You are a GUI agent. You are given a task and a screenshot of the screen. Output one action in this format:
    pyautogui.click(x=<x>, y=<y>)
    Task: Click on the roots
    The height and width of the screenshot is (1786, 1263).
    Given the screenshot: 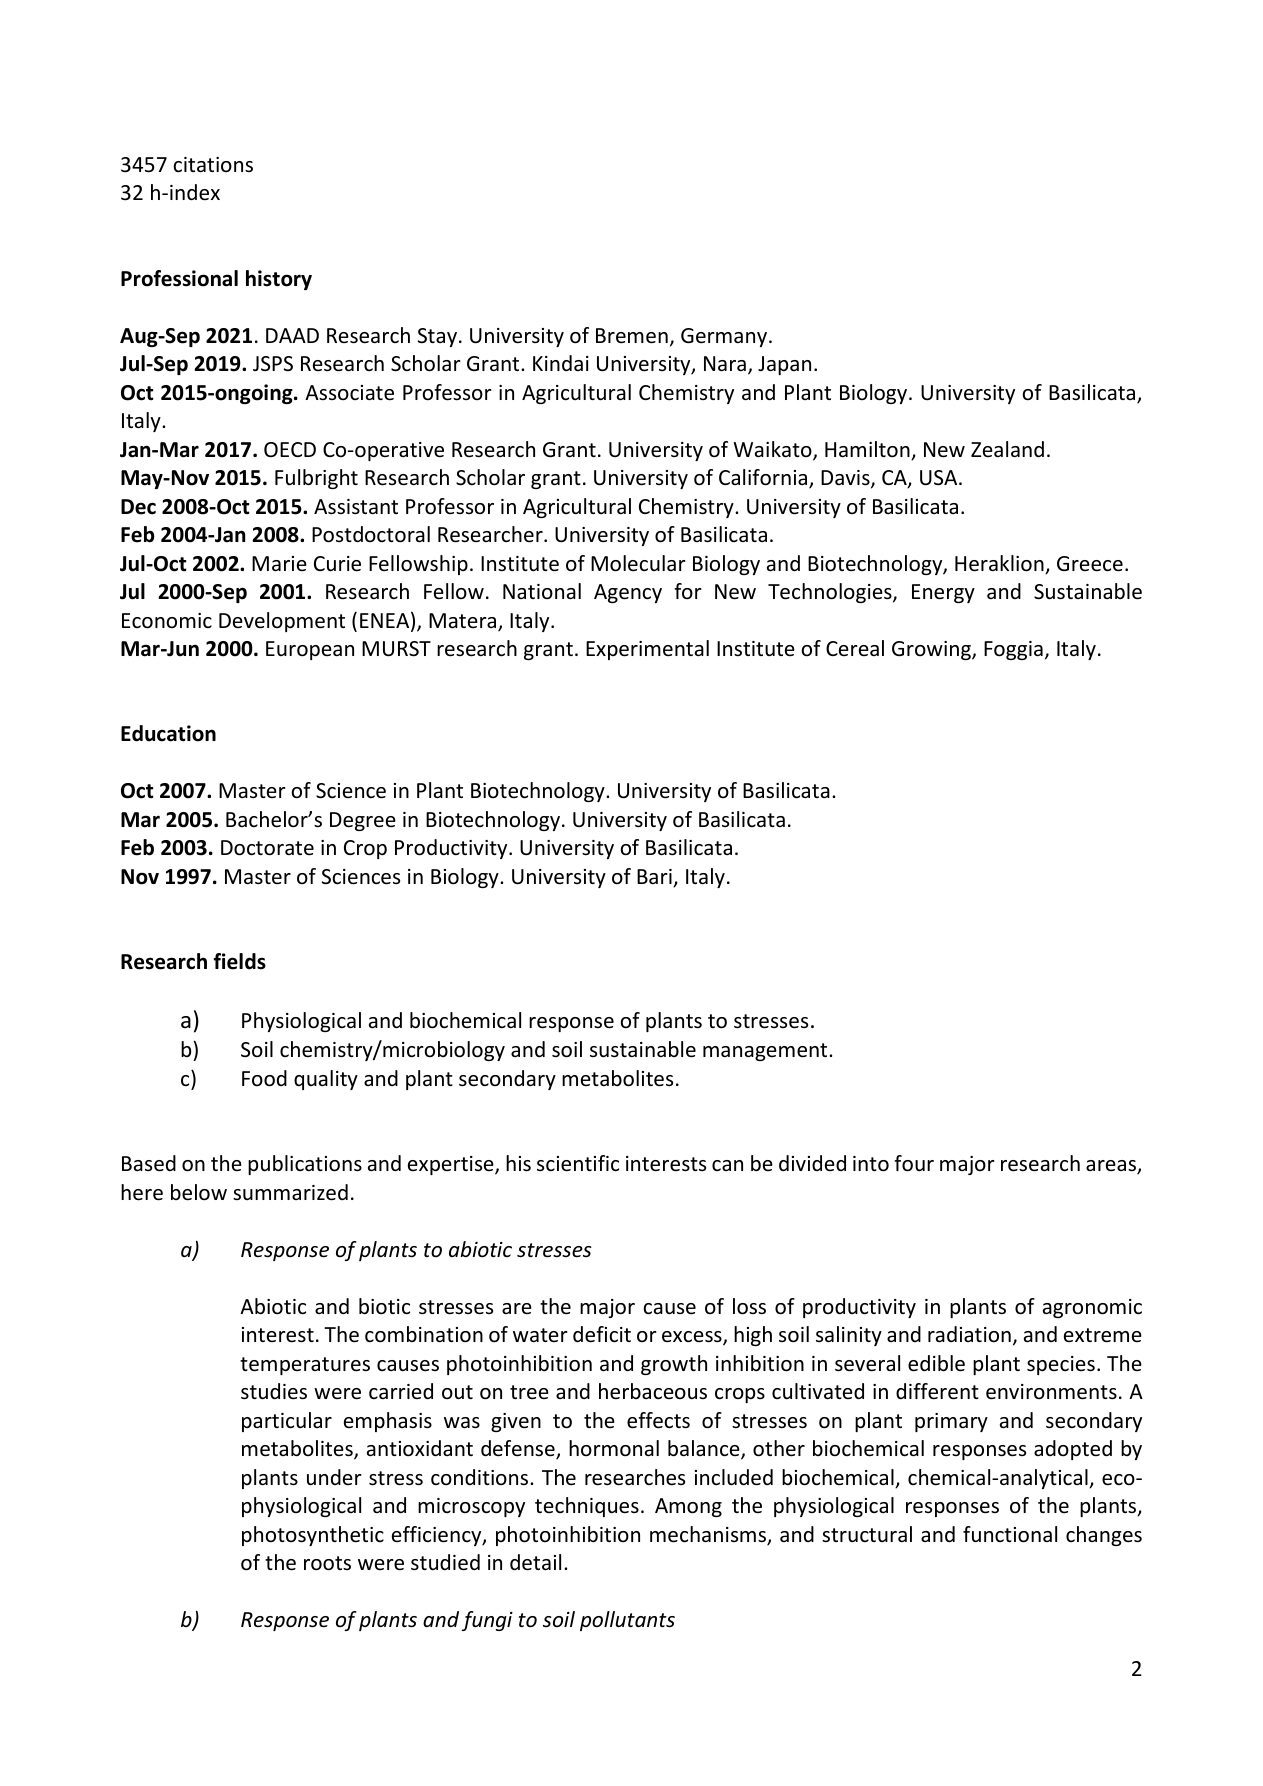 What is the action you would take?
    pyautogui.click(x=327, y=1563)
